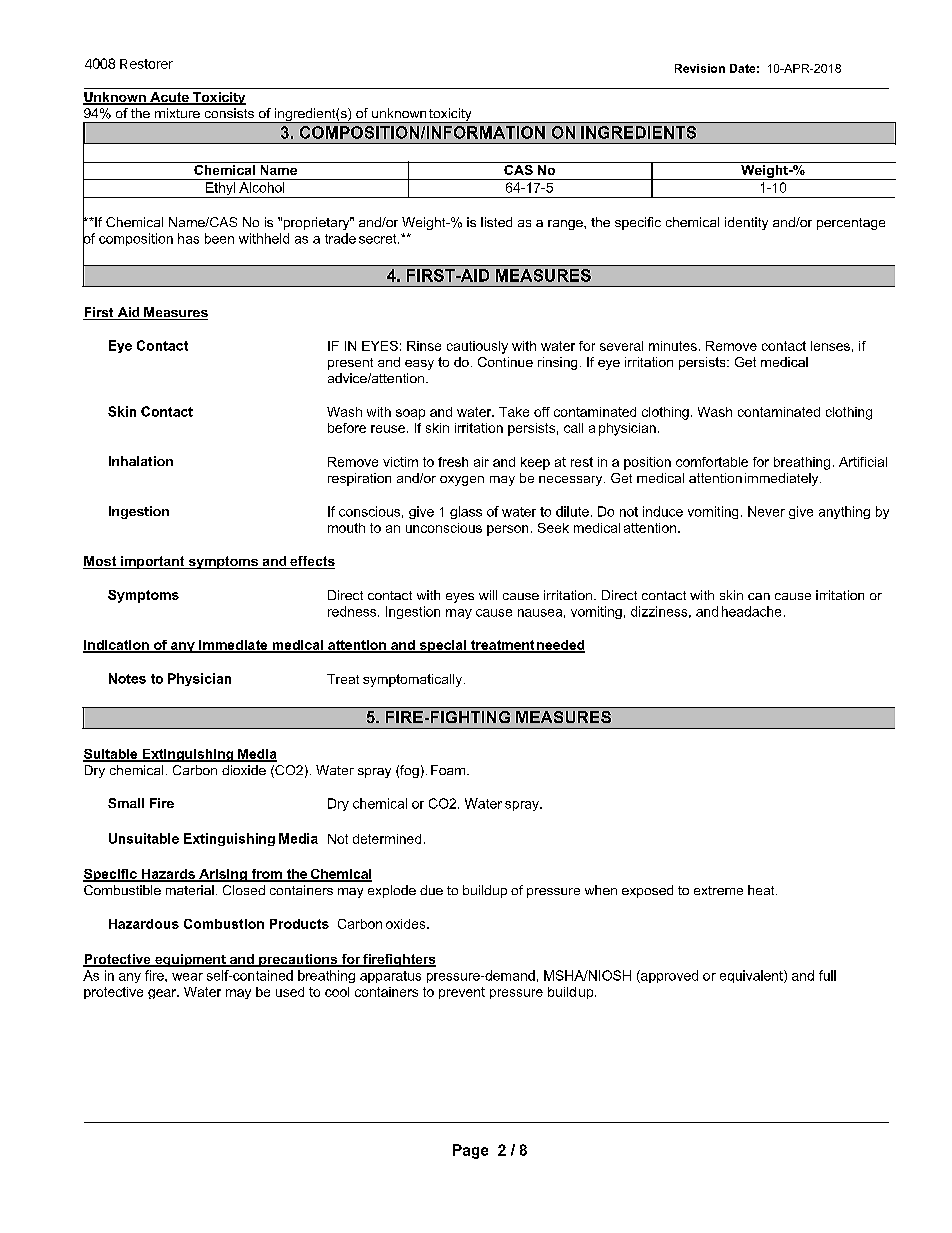 Image resolution: width=952 pixels, height=1233 pixels. What do you see at coordinates (481, 462) in the page?
I see `air` at bounding box center [481, 462].
